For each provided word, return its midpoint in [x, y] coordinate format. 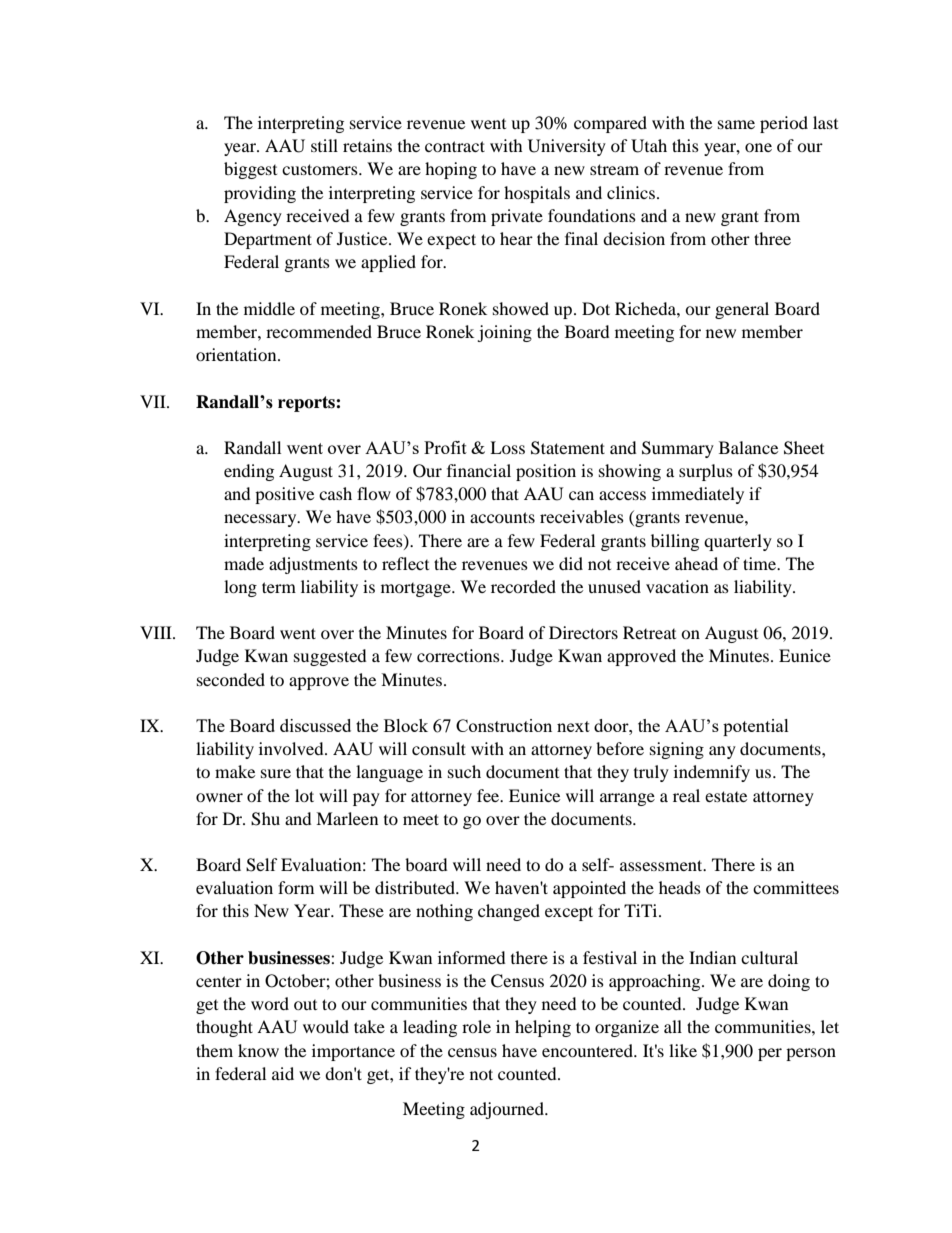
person [811, 1054]
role [476, 1026]
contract [455, 146]
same [736, 124]
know [258, 1050]
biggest [250, 170]
